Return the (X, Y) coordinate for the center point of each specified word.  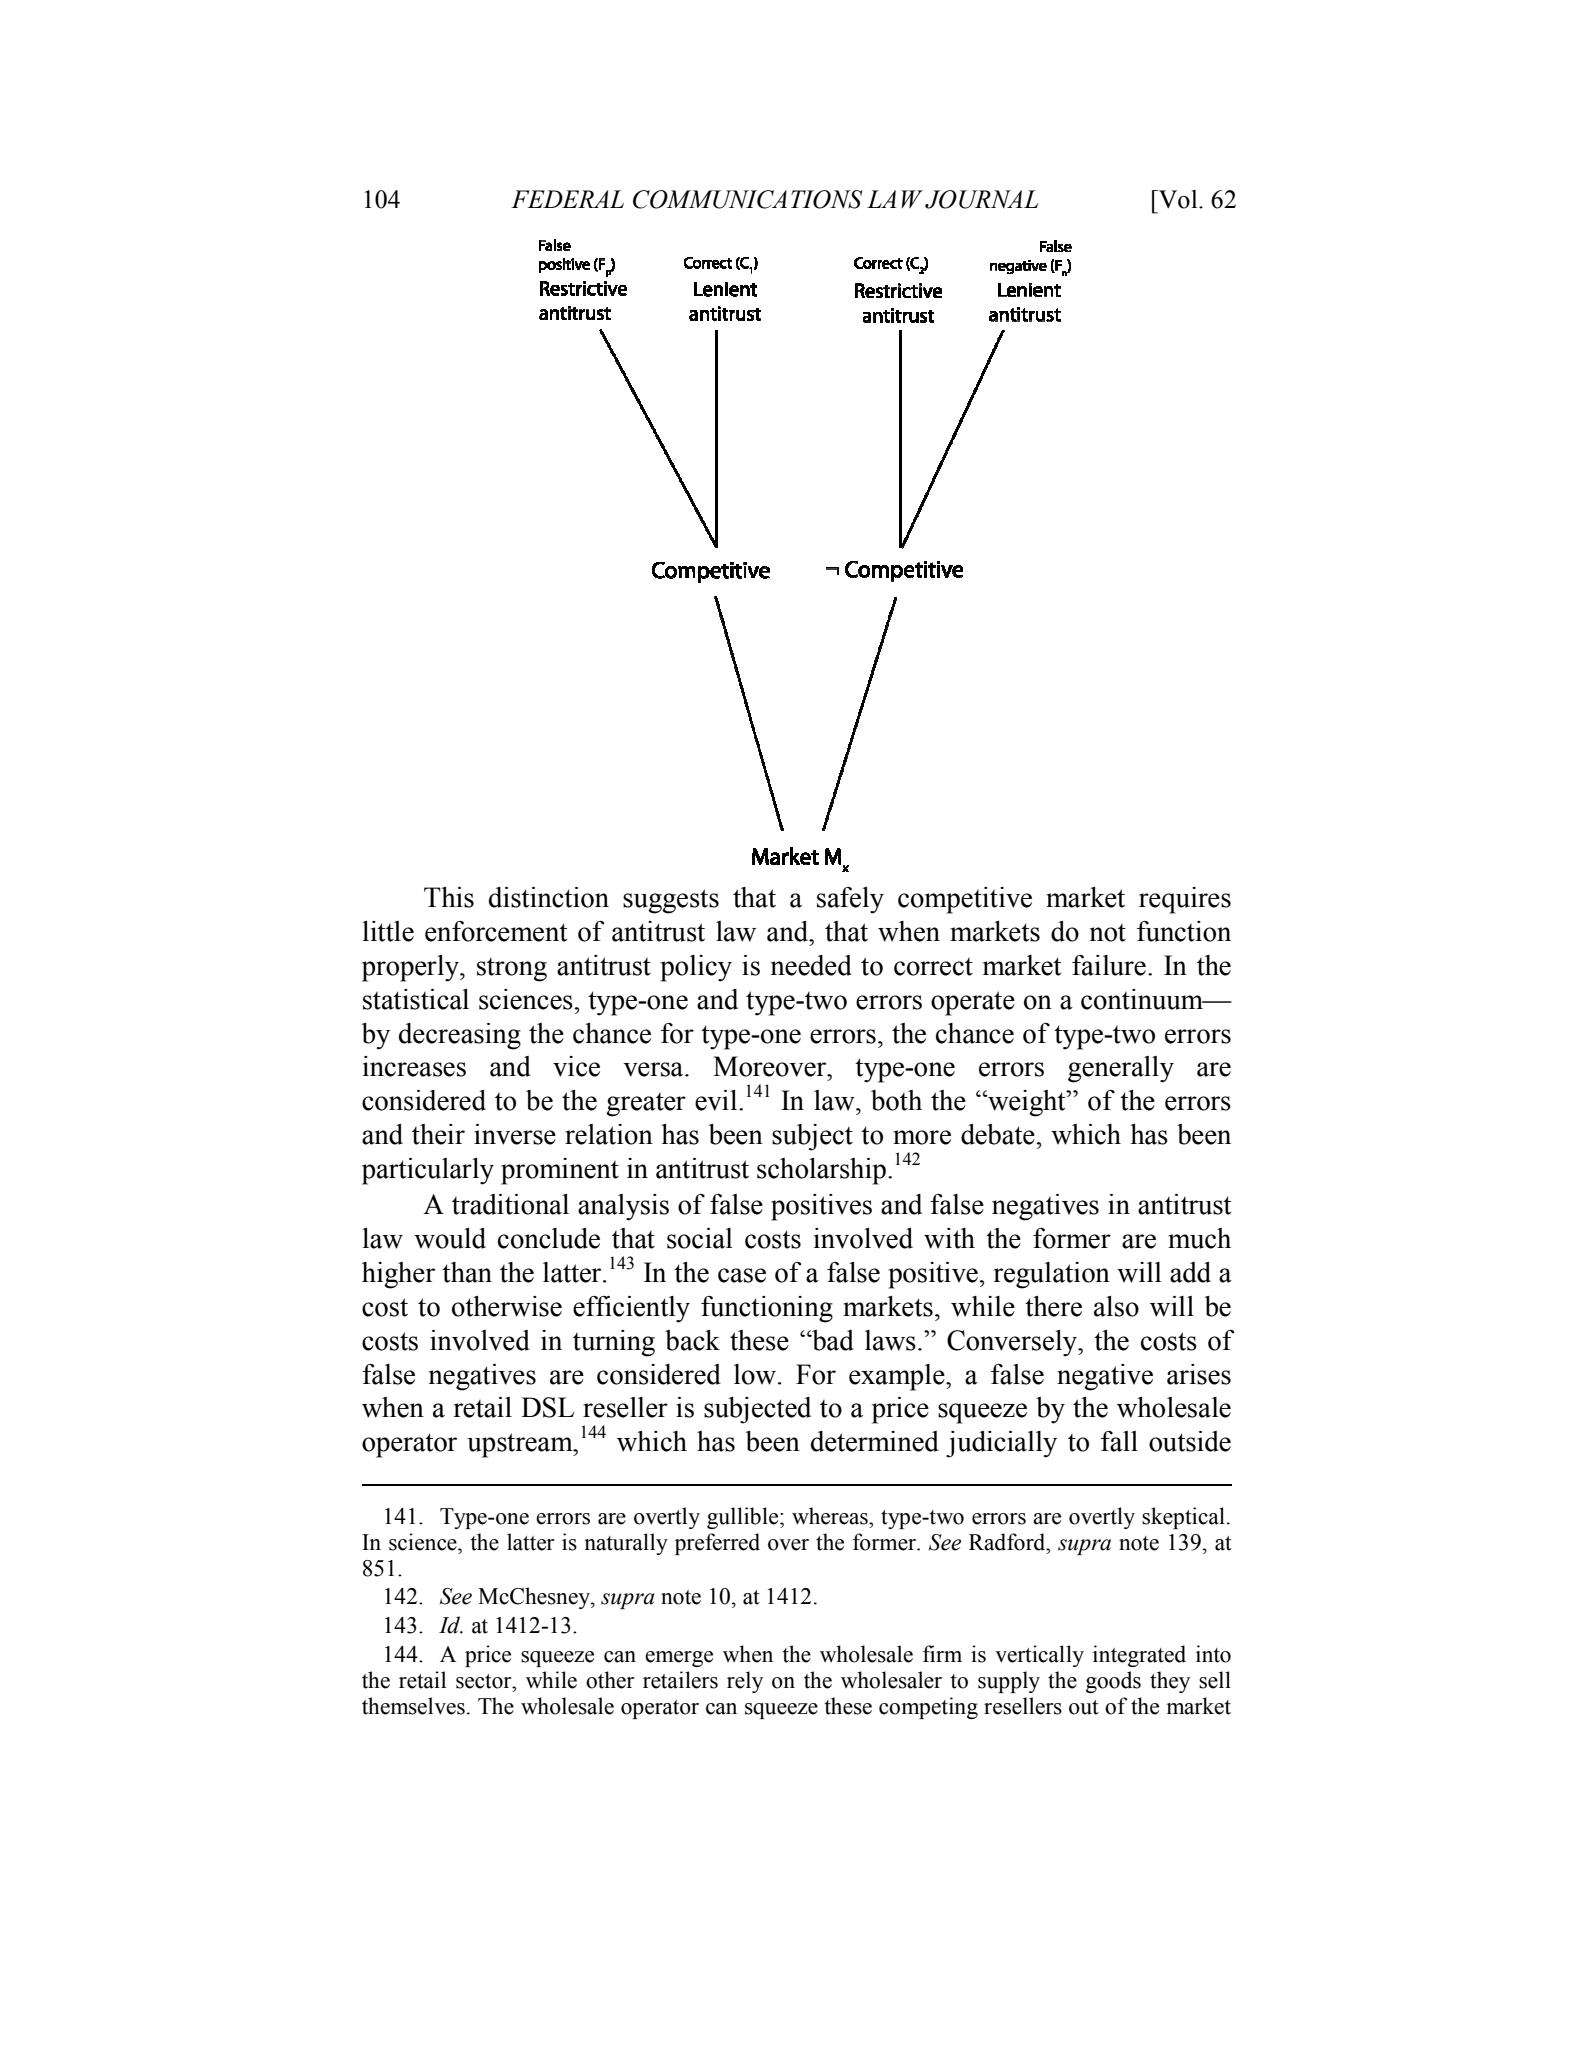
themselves (413, 1706)
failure (1109, 965)
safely (850, 900)
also (1116, 1306)
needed (811, 965)
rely (745, 1682)
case (742, 1275)
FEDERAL (567, 199)
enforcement (496, 931)
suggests (671, 901)
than (467, 1272)
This (449, 897)
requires (1185, 900)
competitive (965, 900)
